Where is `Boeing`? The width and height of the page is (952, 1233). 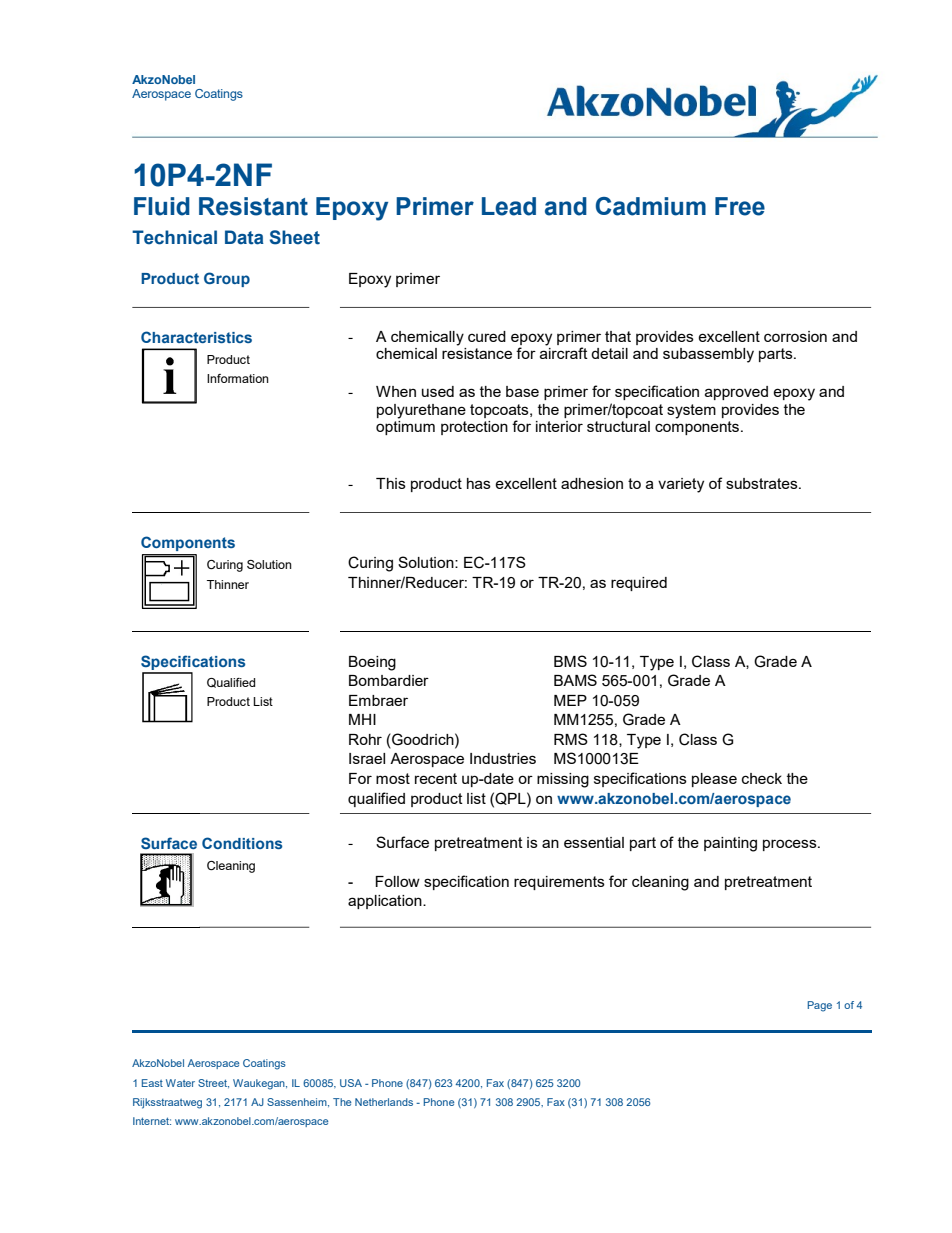
Boeing is located at coordinates (372, 663).
